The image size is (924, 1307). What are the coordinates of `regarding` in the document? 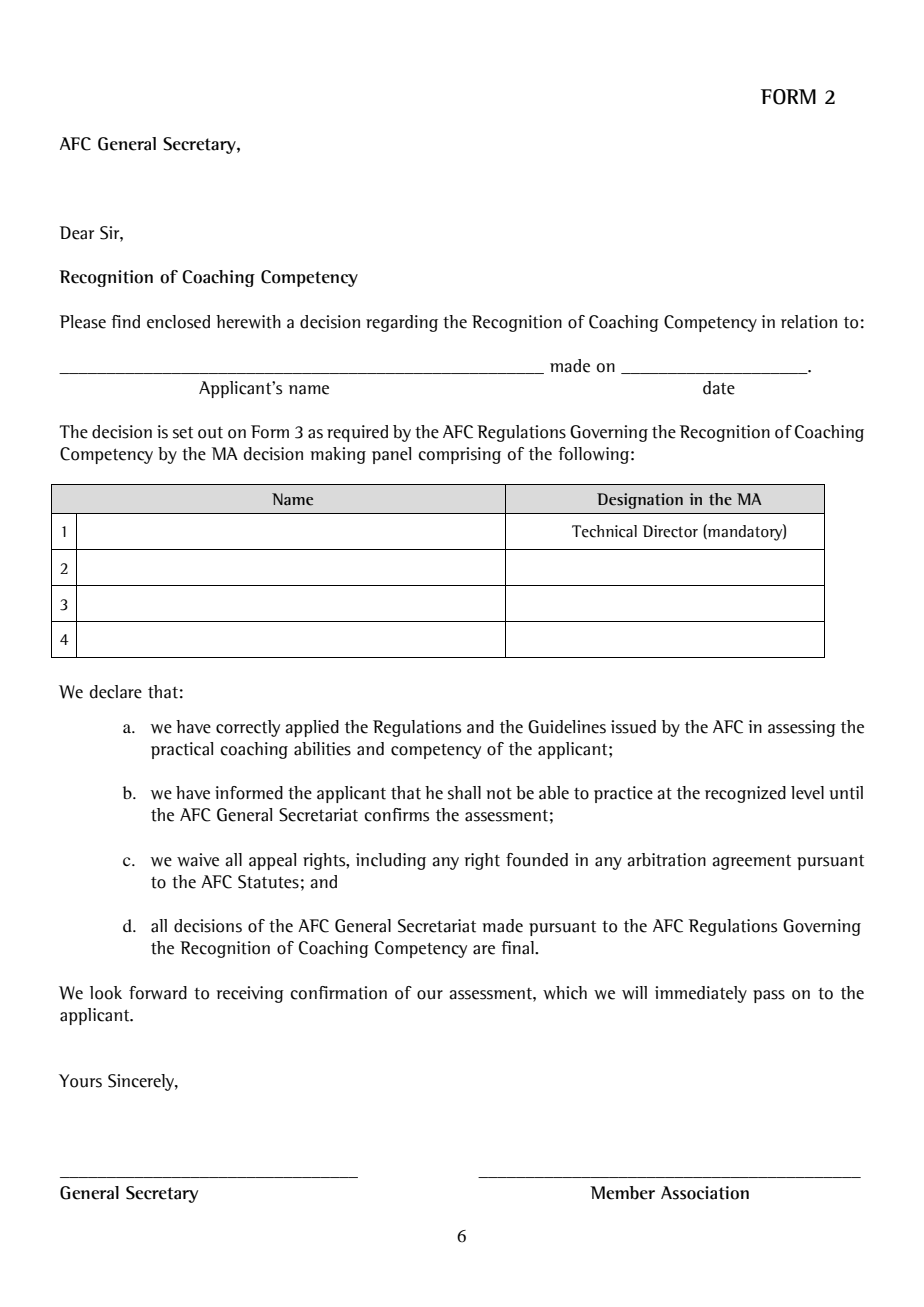 It's located at (402, 323).
